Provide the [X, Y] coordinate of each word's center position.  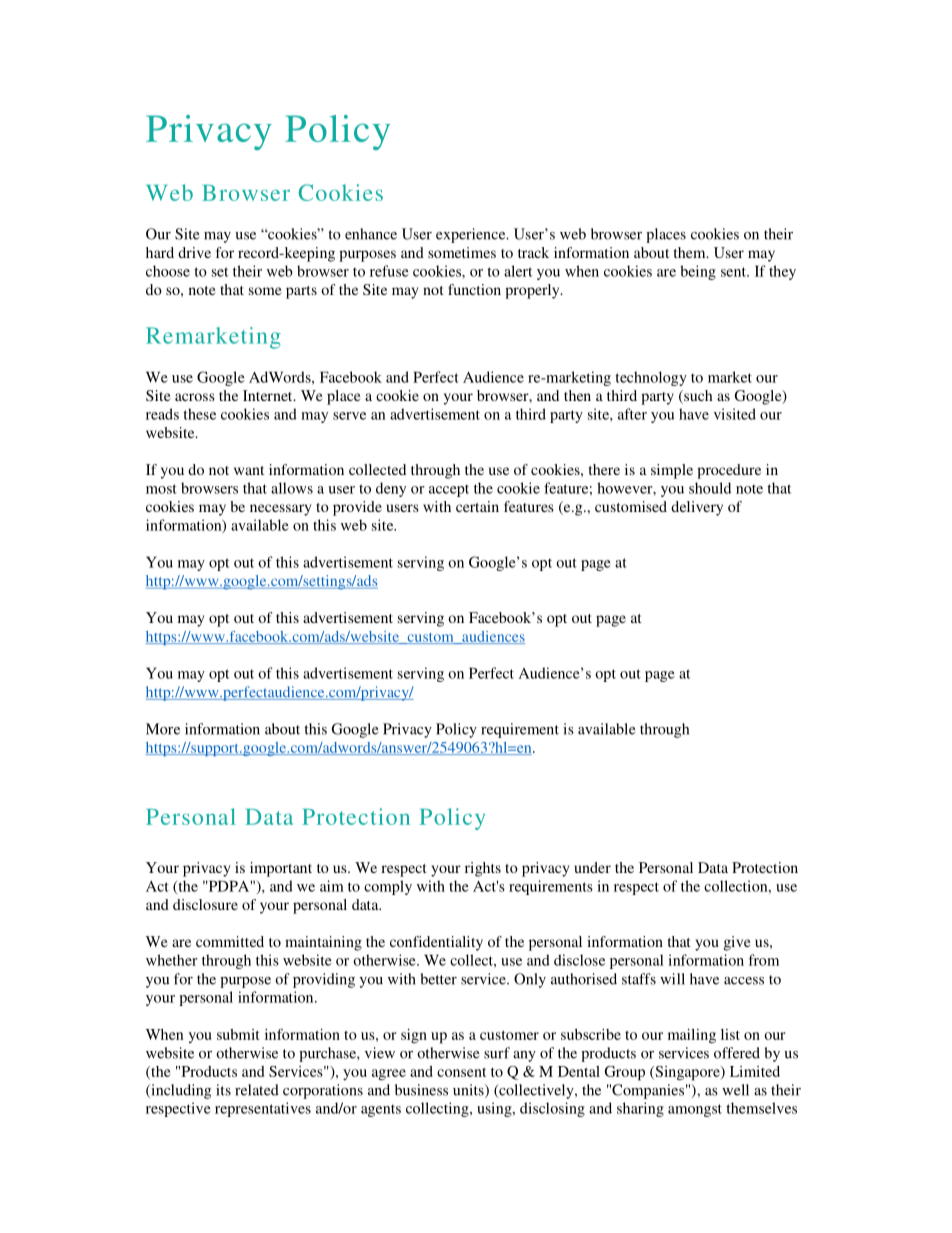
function [474, 289]
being [698, 272]
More [163, 729]
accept [449, 491]
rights [483, 869]
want [249, 470]
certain [477, 506]
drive [194, 252]
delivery [697, 508]
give [737, 943]
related [257, 1090]
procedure [729, 471]
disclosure [205, 904]
